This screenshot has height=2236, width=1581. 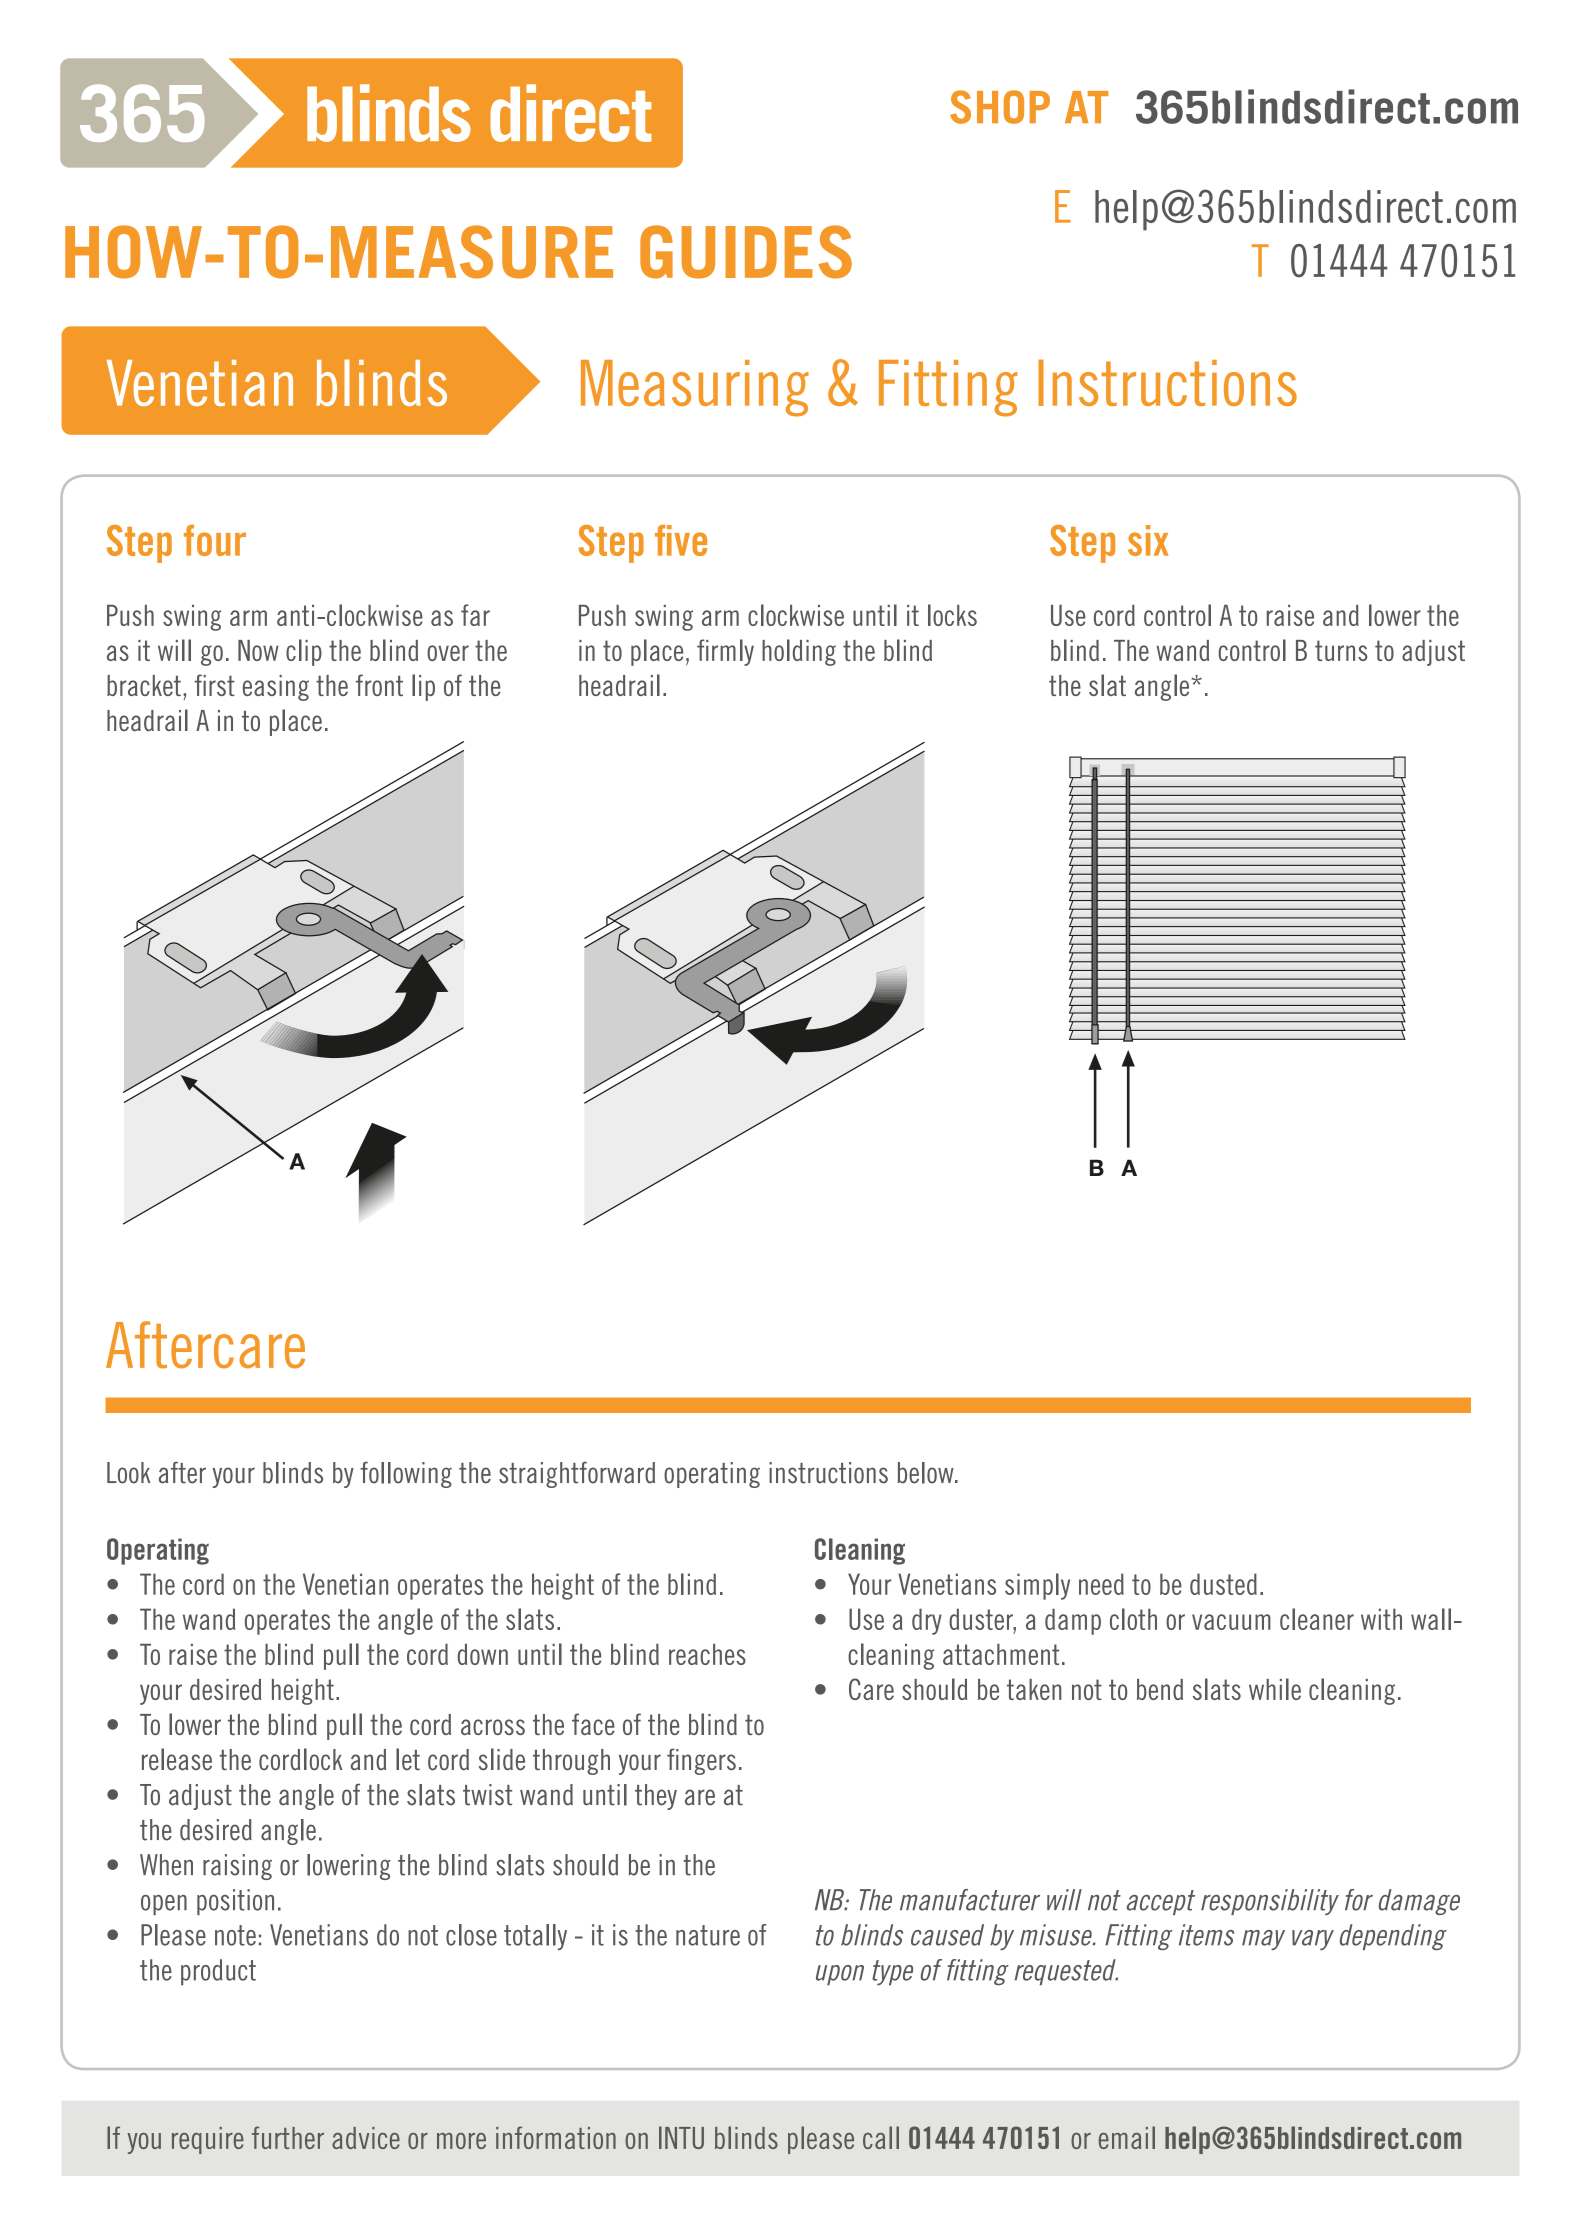 I want to click on GUIDES, so click(x=746, y=252).
